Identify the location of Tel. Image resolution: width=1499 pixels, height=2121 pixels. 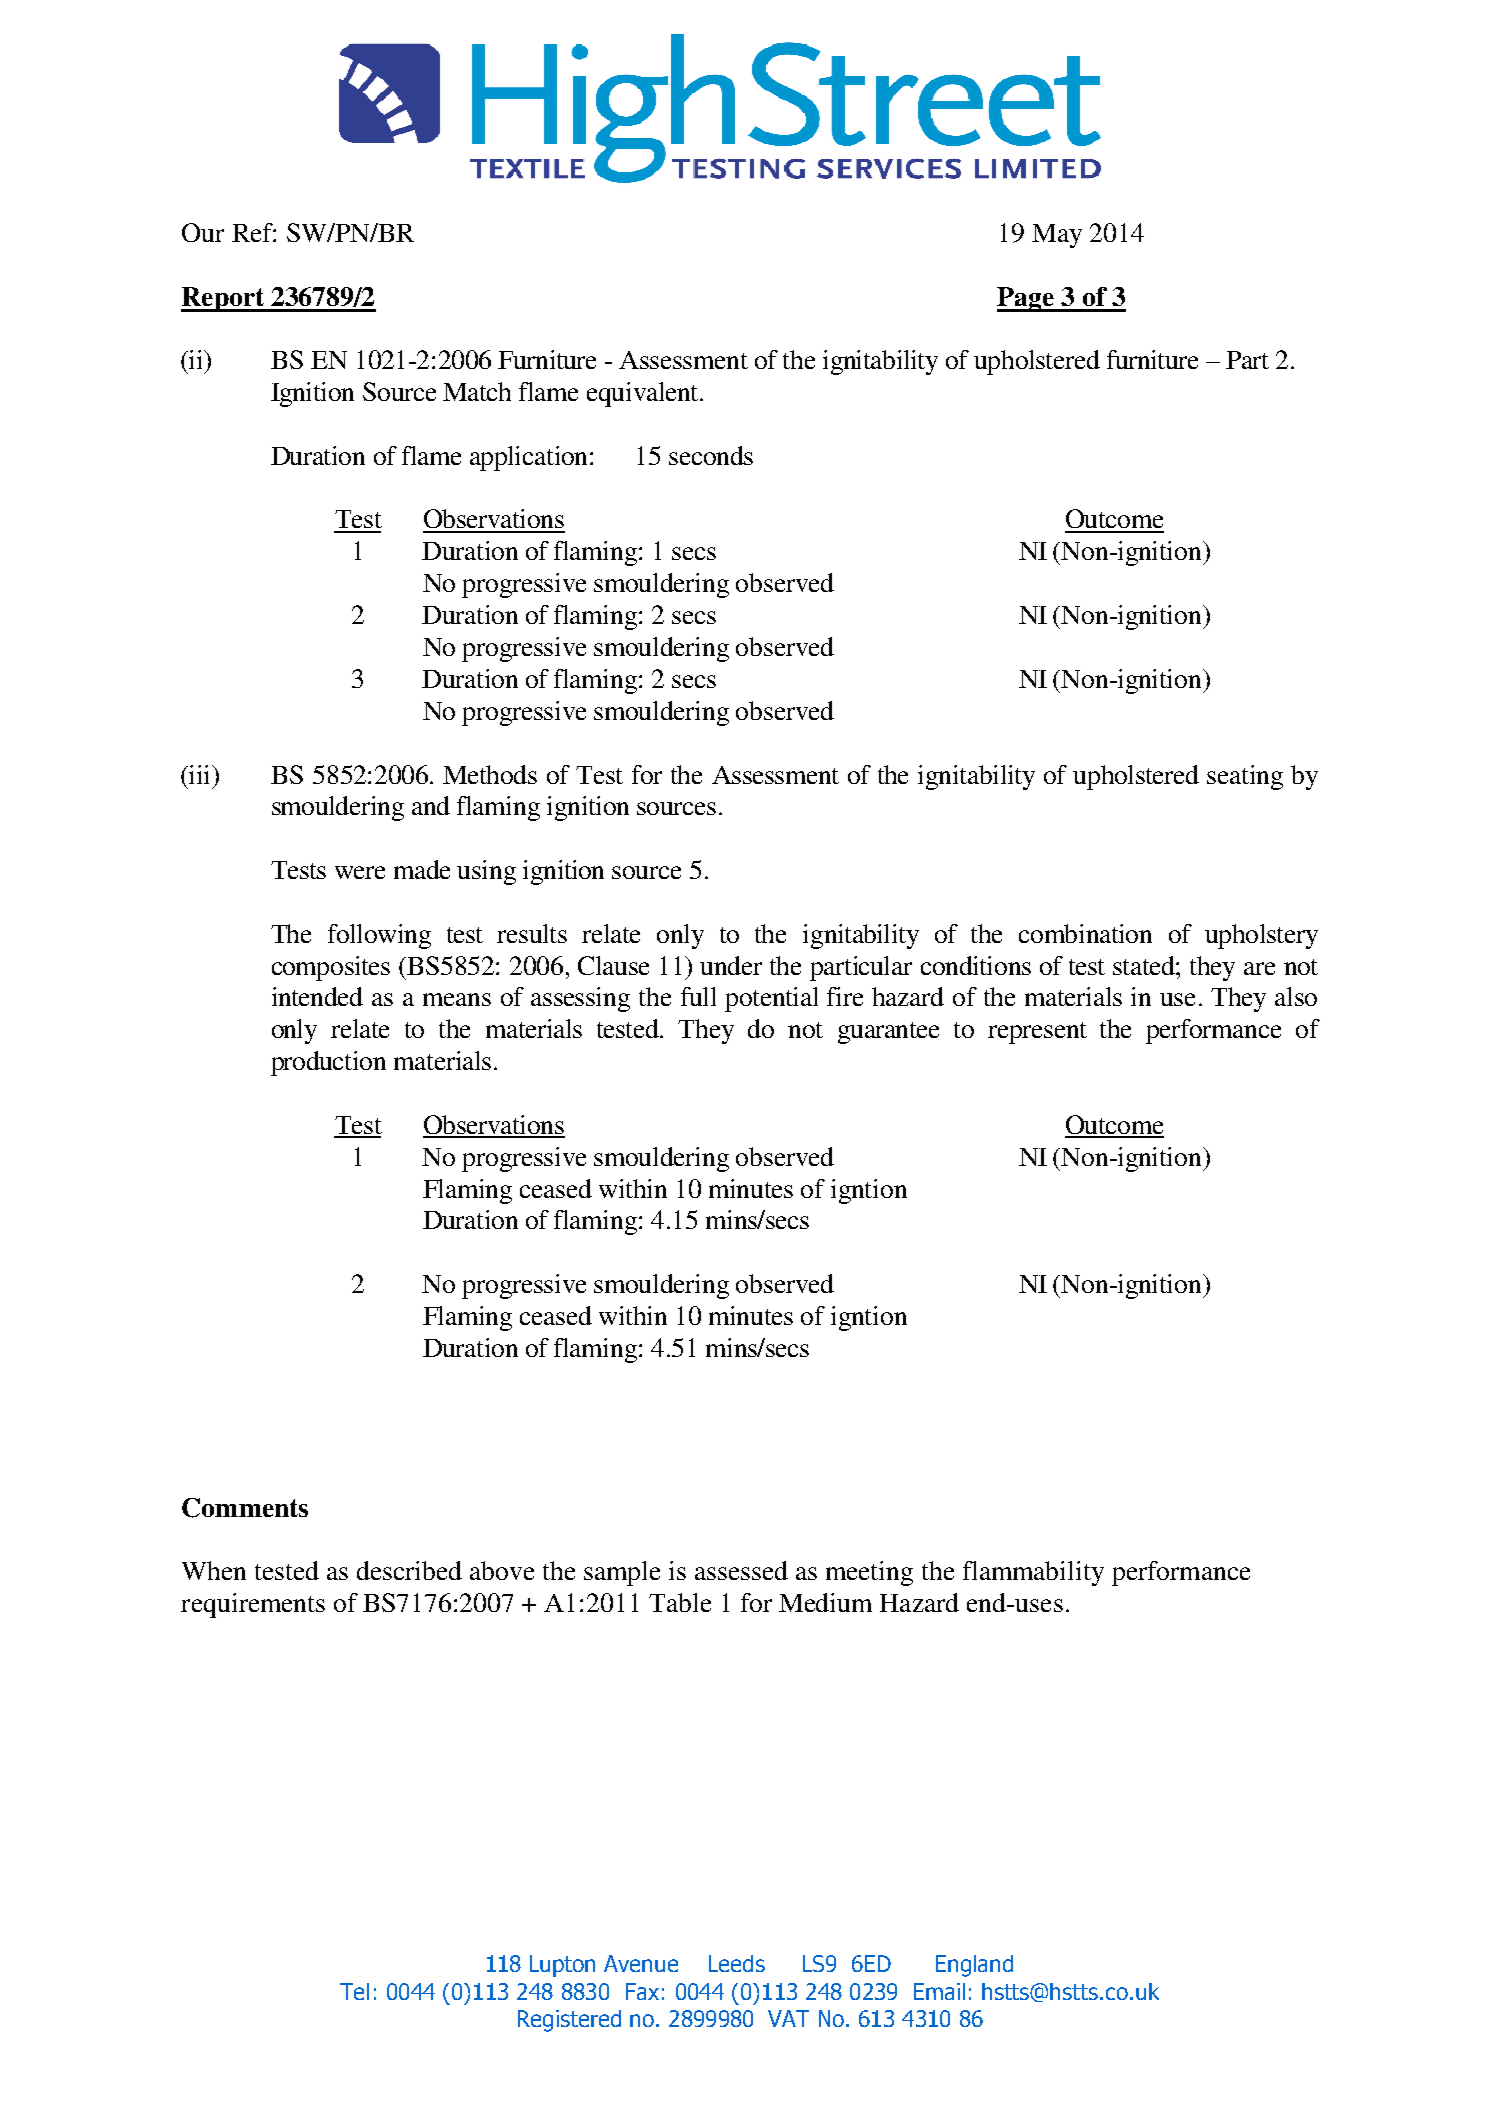
(354, 1991).
